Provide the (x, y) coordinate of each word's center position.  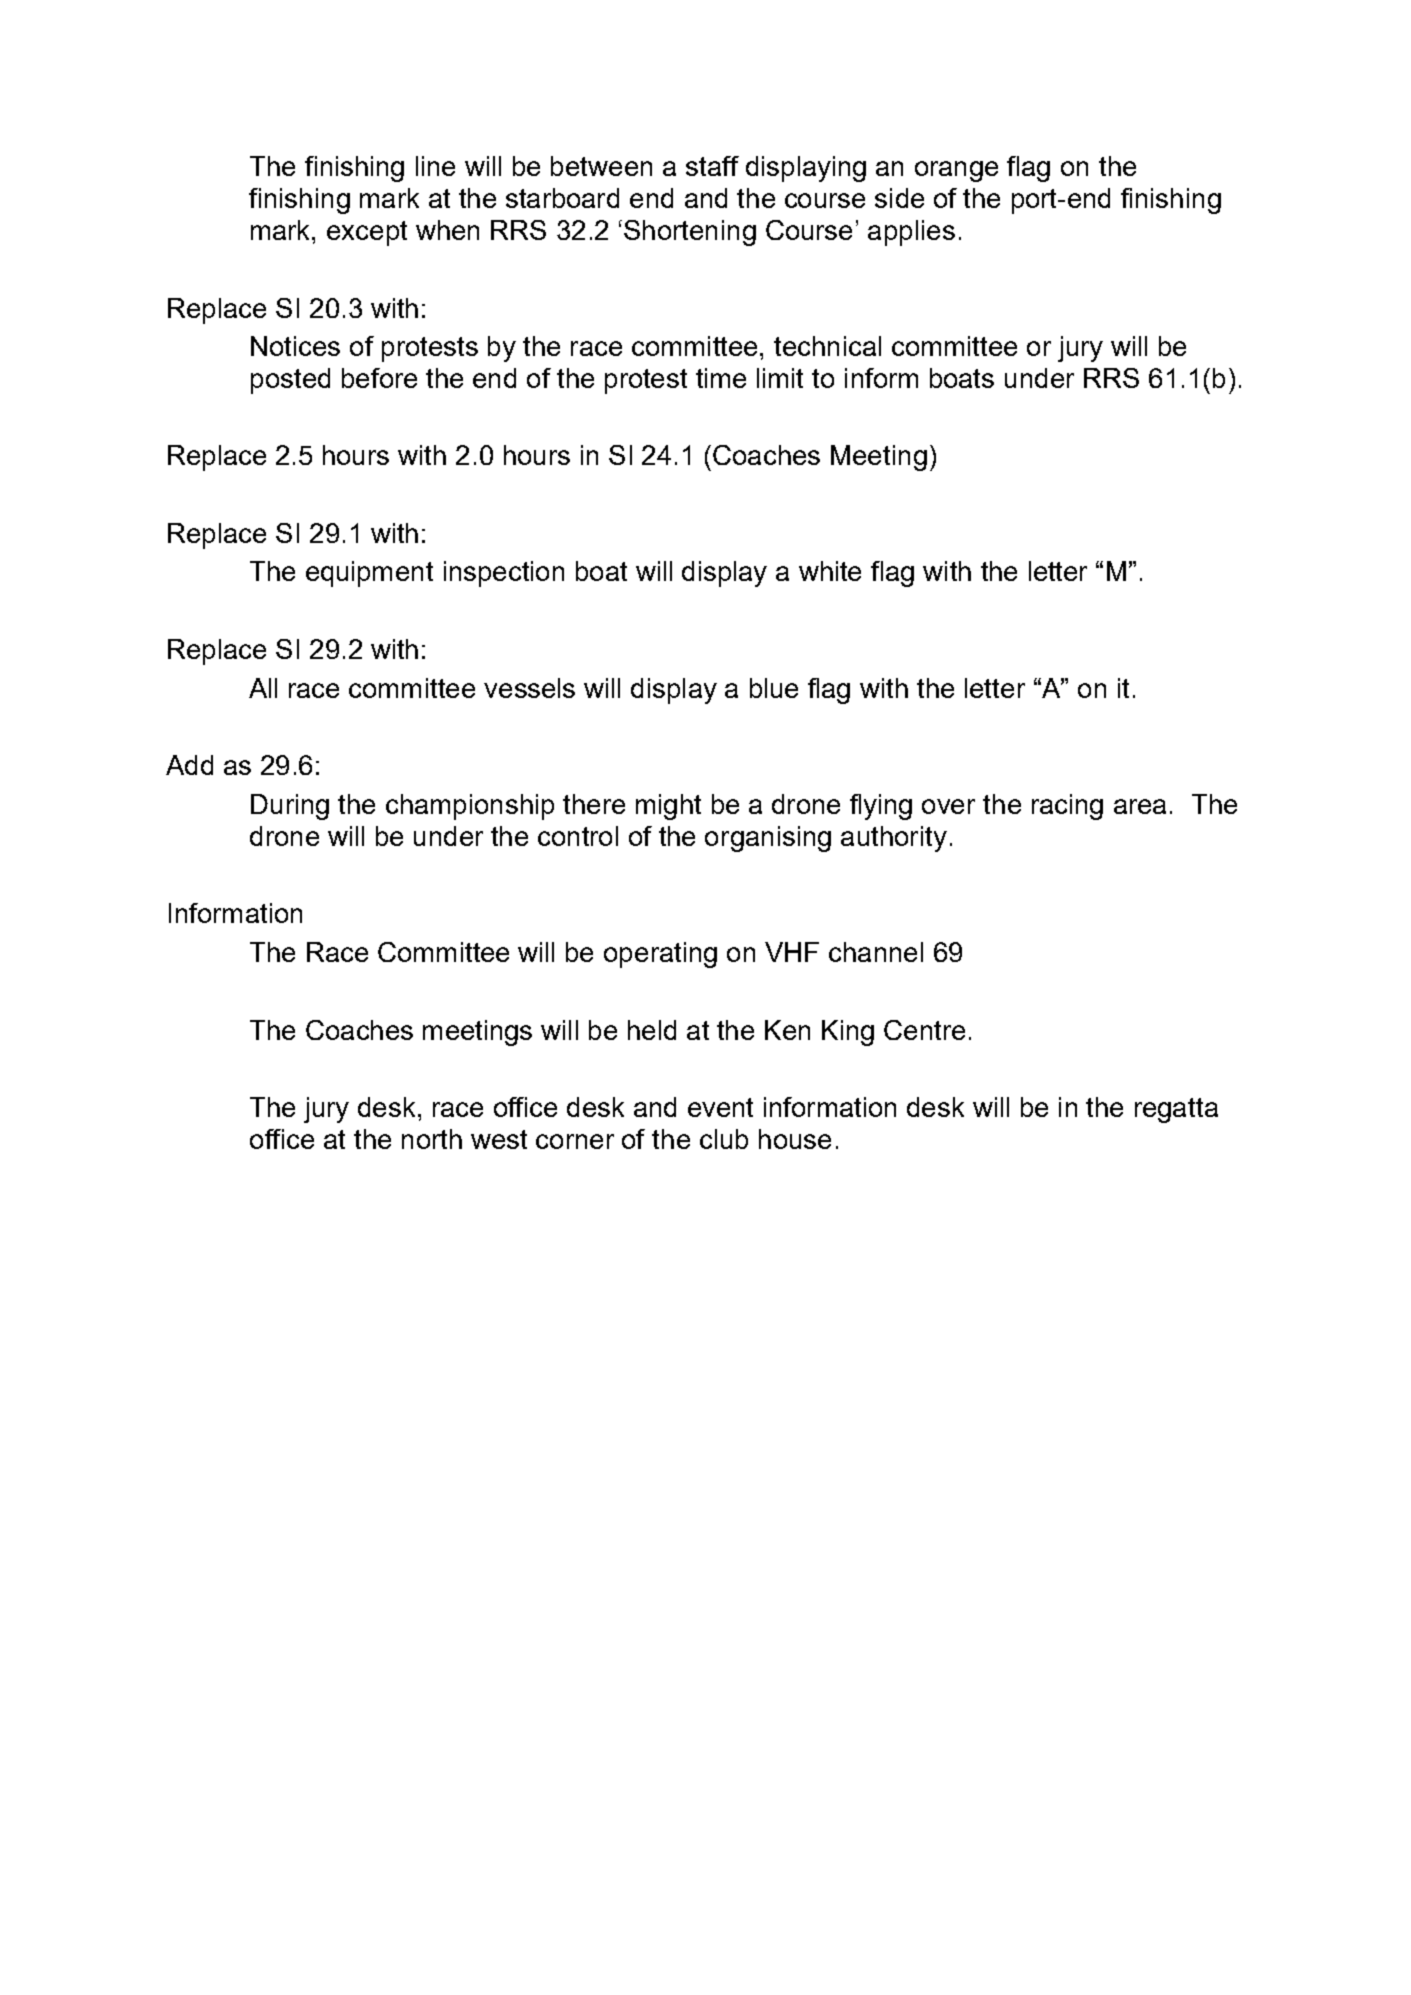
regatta (1176, 1110)
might (668, 807)
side (899, 198)
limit (780, 378)
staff (712, 166)
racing (1067, 807)
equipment (369, 574)
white (830, 571)
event (720, 1107)
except (367, 233)
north (432, 1139)
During (290, 807)
